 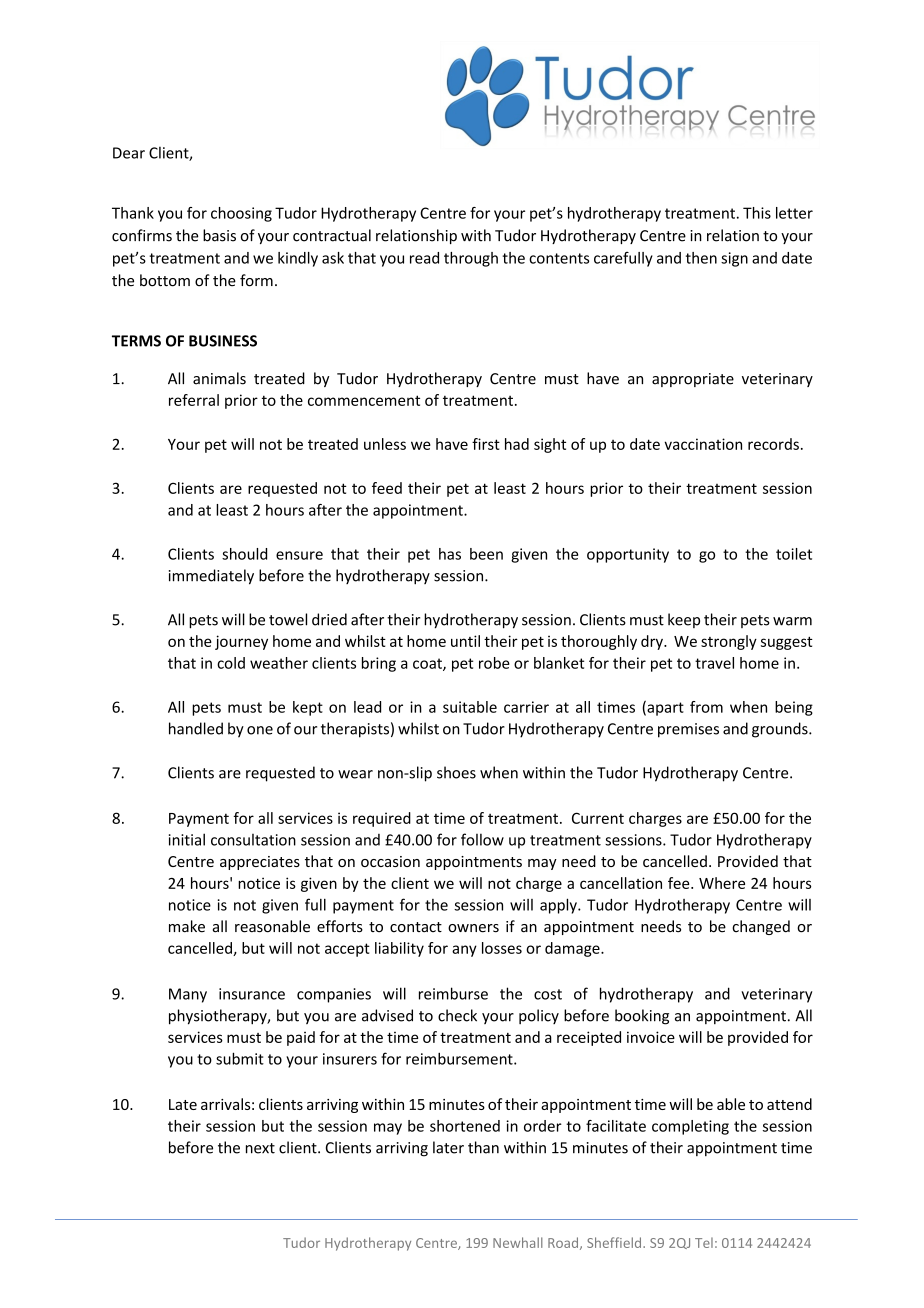 I want to click on completing, so click(x=690, y=1127).
